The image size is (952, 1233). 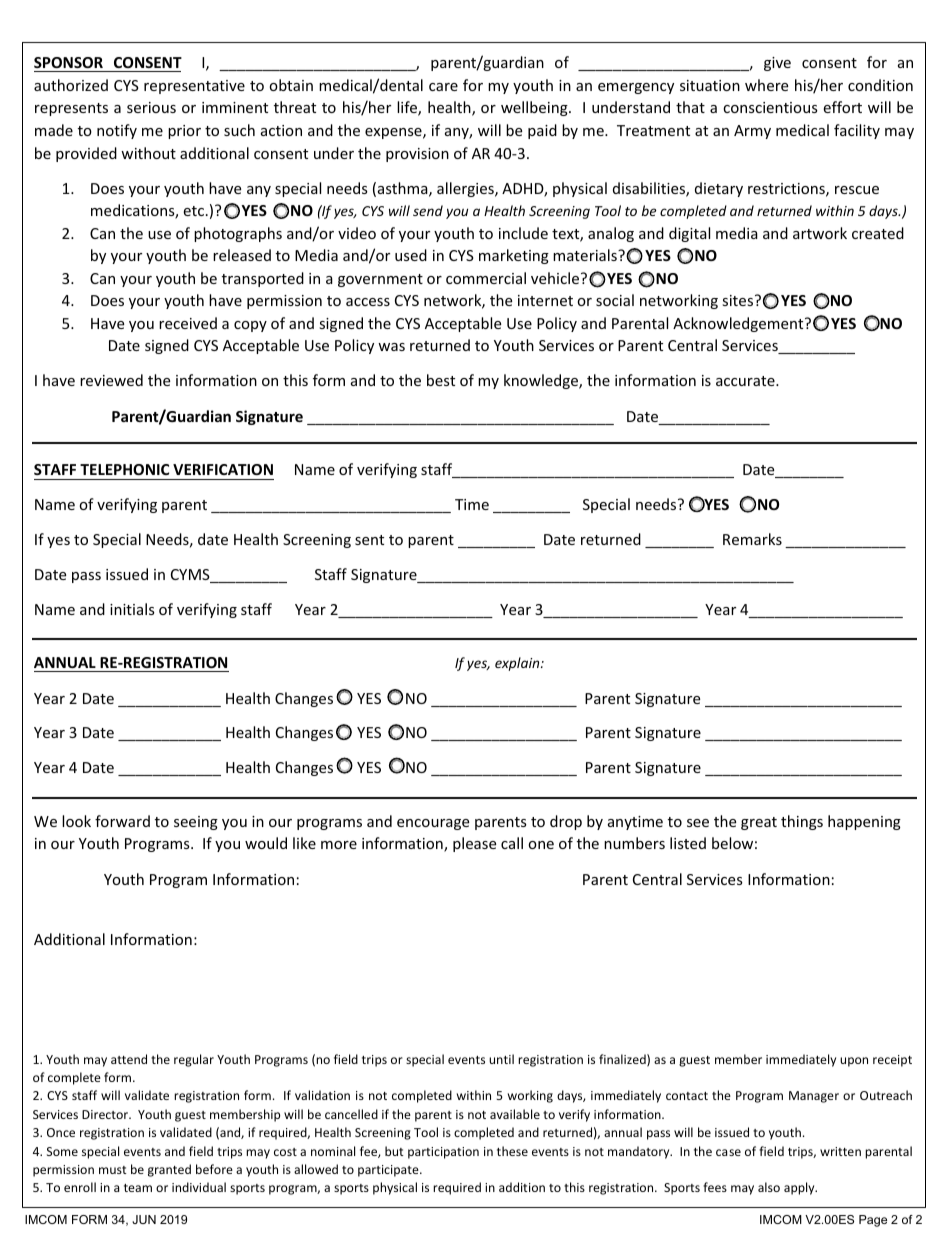 What do you see at coordinates (443, 87) in the screenshot?
I see `care` at bounding box center [443, 87].
